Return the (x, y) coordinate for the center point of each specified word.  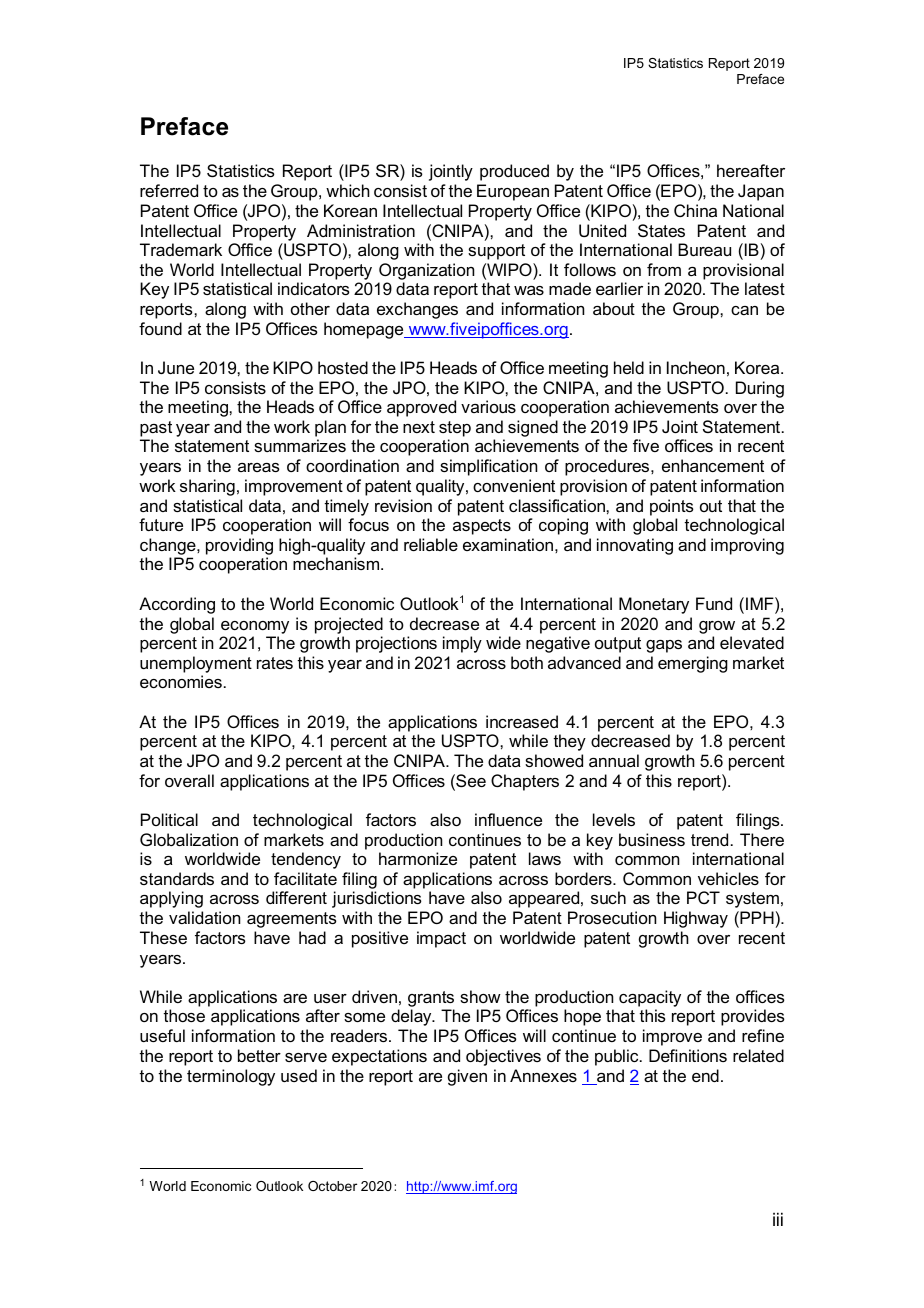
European (513, 192)
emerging (693, 664)
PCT (703, 897)
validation (204, 917)
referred (169, 190)
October (332, 1186)
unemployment (196, 664)
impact (441, 939)
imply (462, 644)
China (695, 210)
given (467, 1077)
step (455, 429)
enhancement (713, 465)
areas (259, 467)
